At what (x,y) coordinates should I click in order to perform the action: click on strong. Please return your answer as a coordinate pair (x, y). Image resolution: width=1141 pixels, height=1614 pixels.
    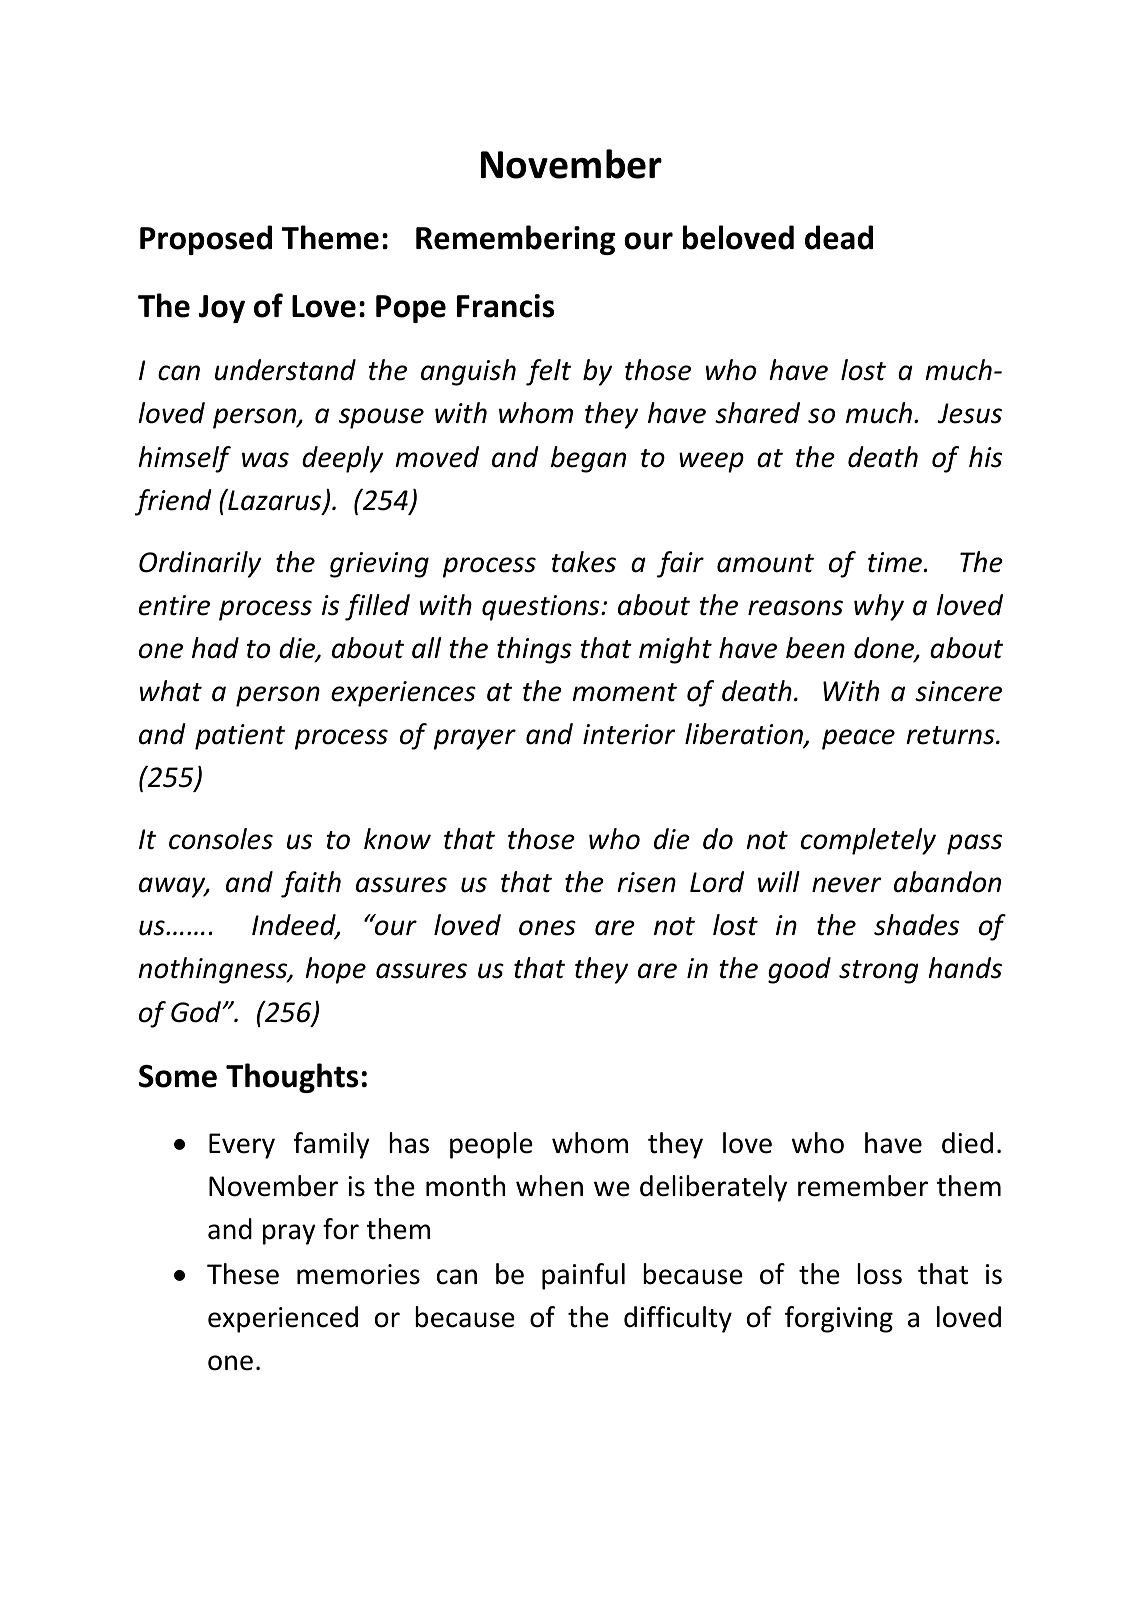
    Looking at the image, I should click on (879, 972).
